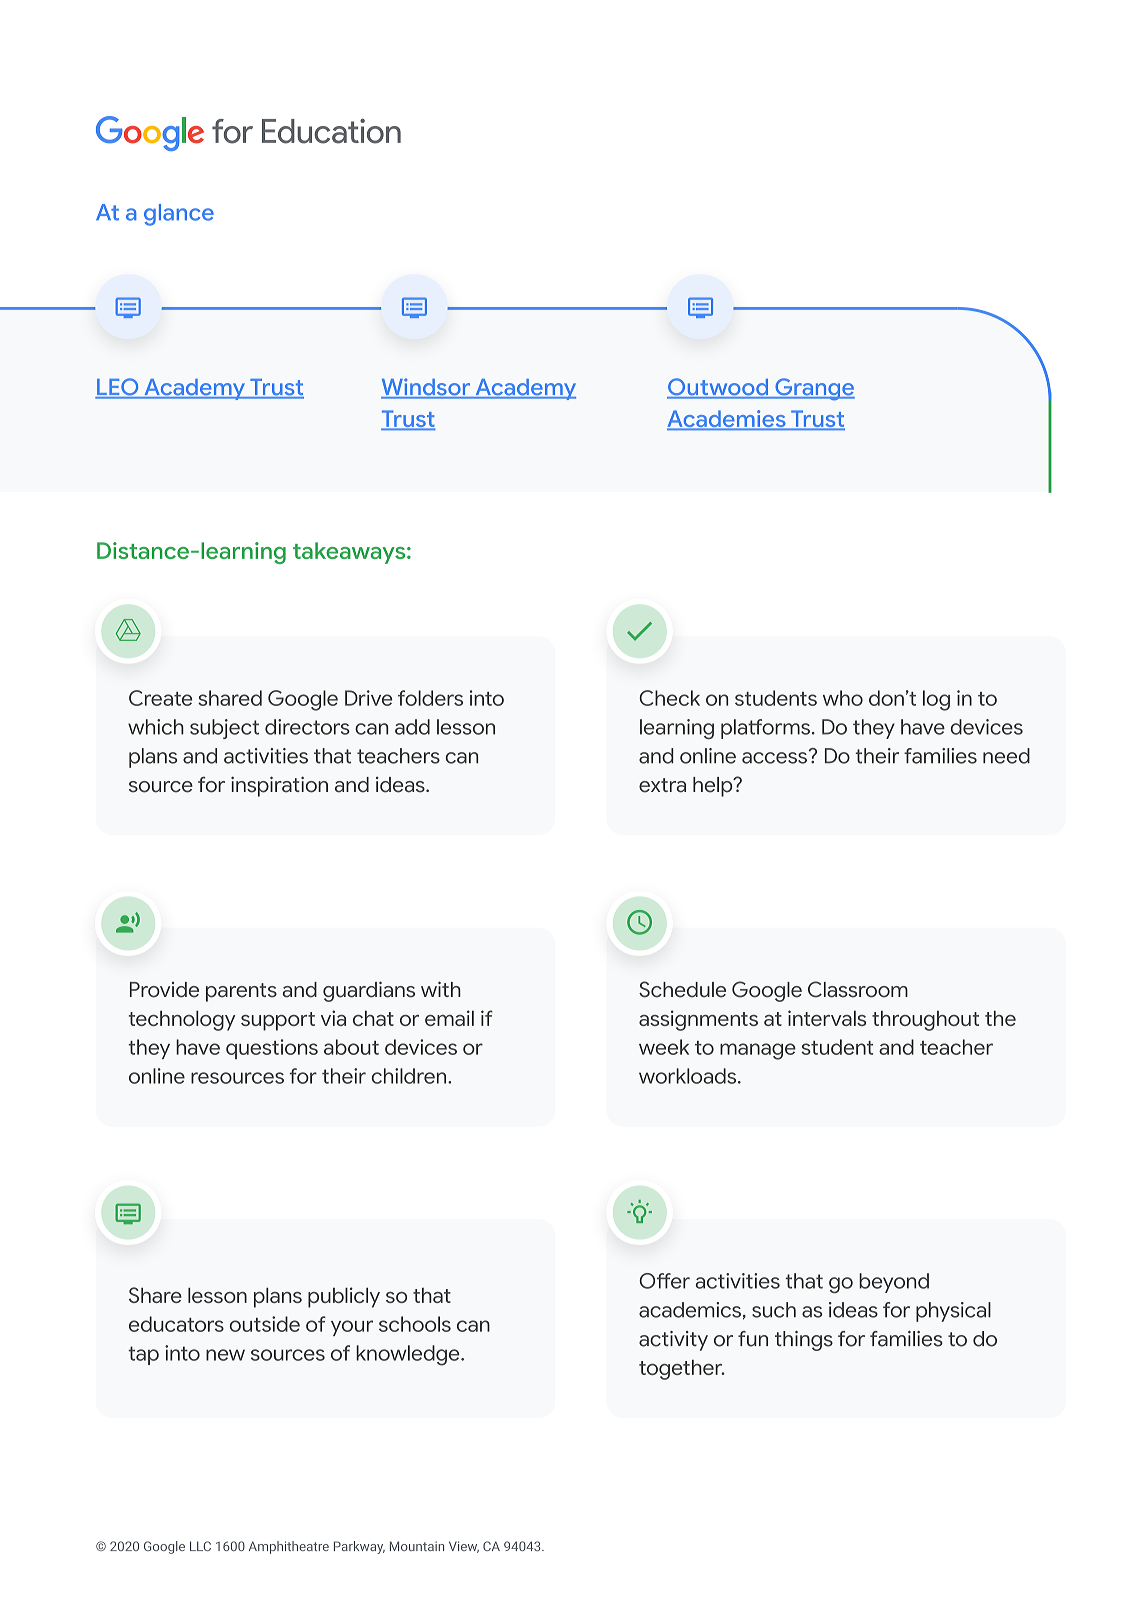 Image resolution: width=1143 pixels, height=1616 pixels. What do you see at coordinates (858, 989) in the screenshot?
I see `Classroom` at bounding box center [858, 989].
